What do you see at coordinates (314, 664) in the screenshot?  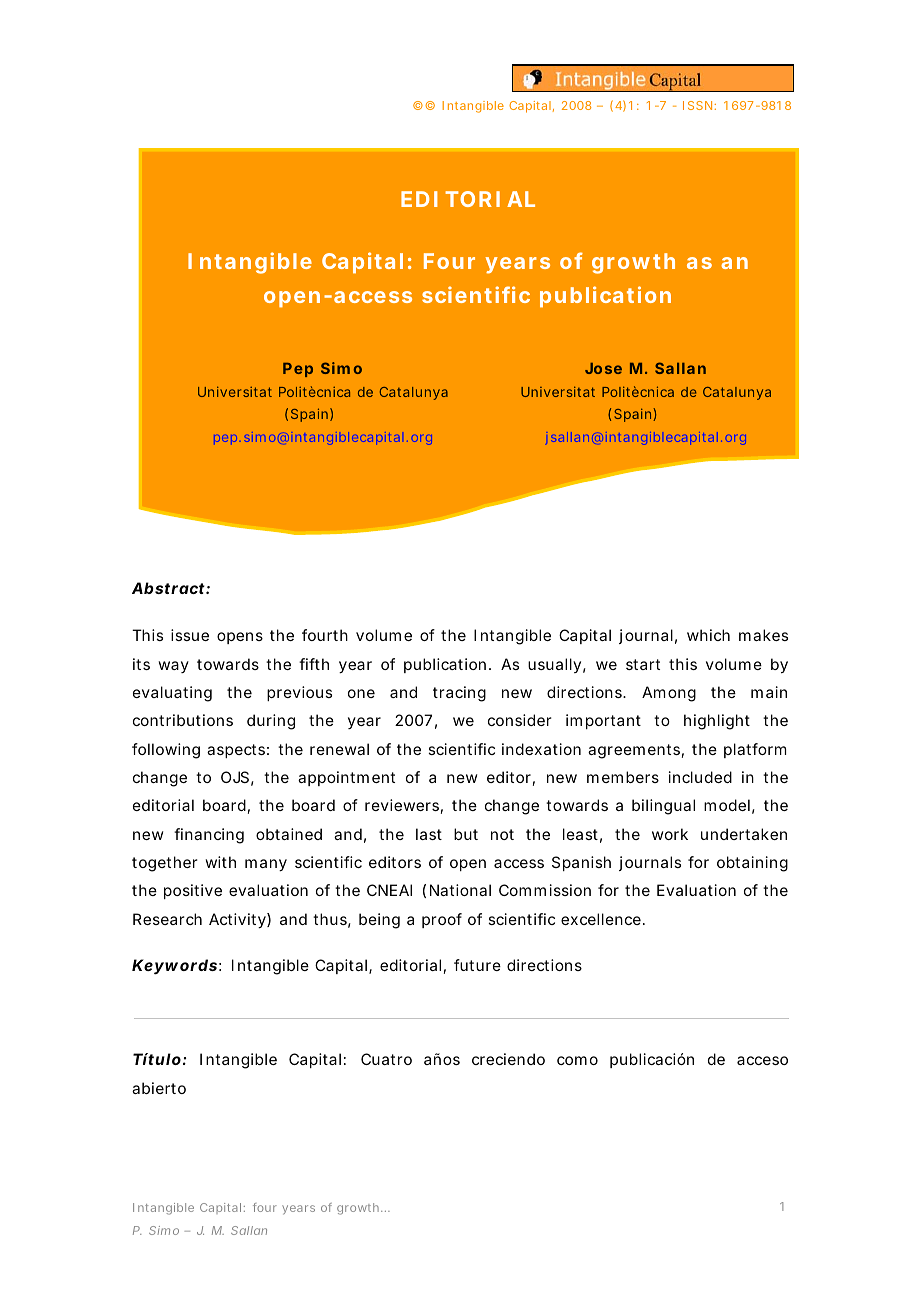 I see `fifth` at bounding box center [314, 664].
